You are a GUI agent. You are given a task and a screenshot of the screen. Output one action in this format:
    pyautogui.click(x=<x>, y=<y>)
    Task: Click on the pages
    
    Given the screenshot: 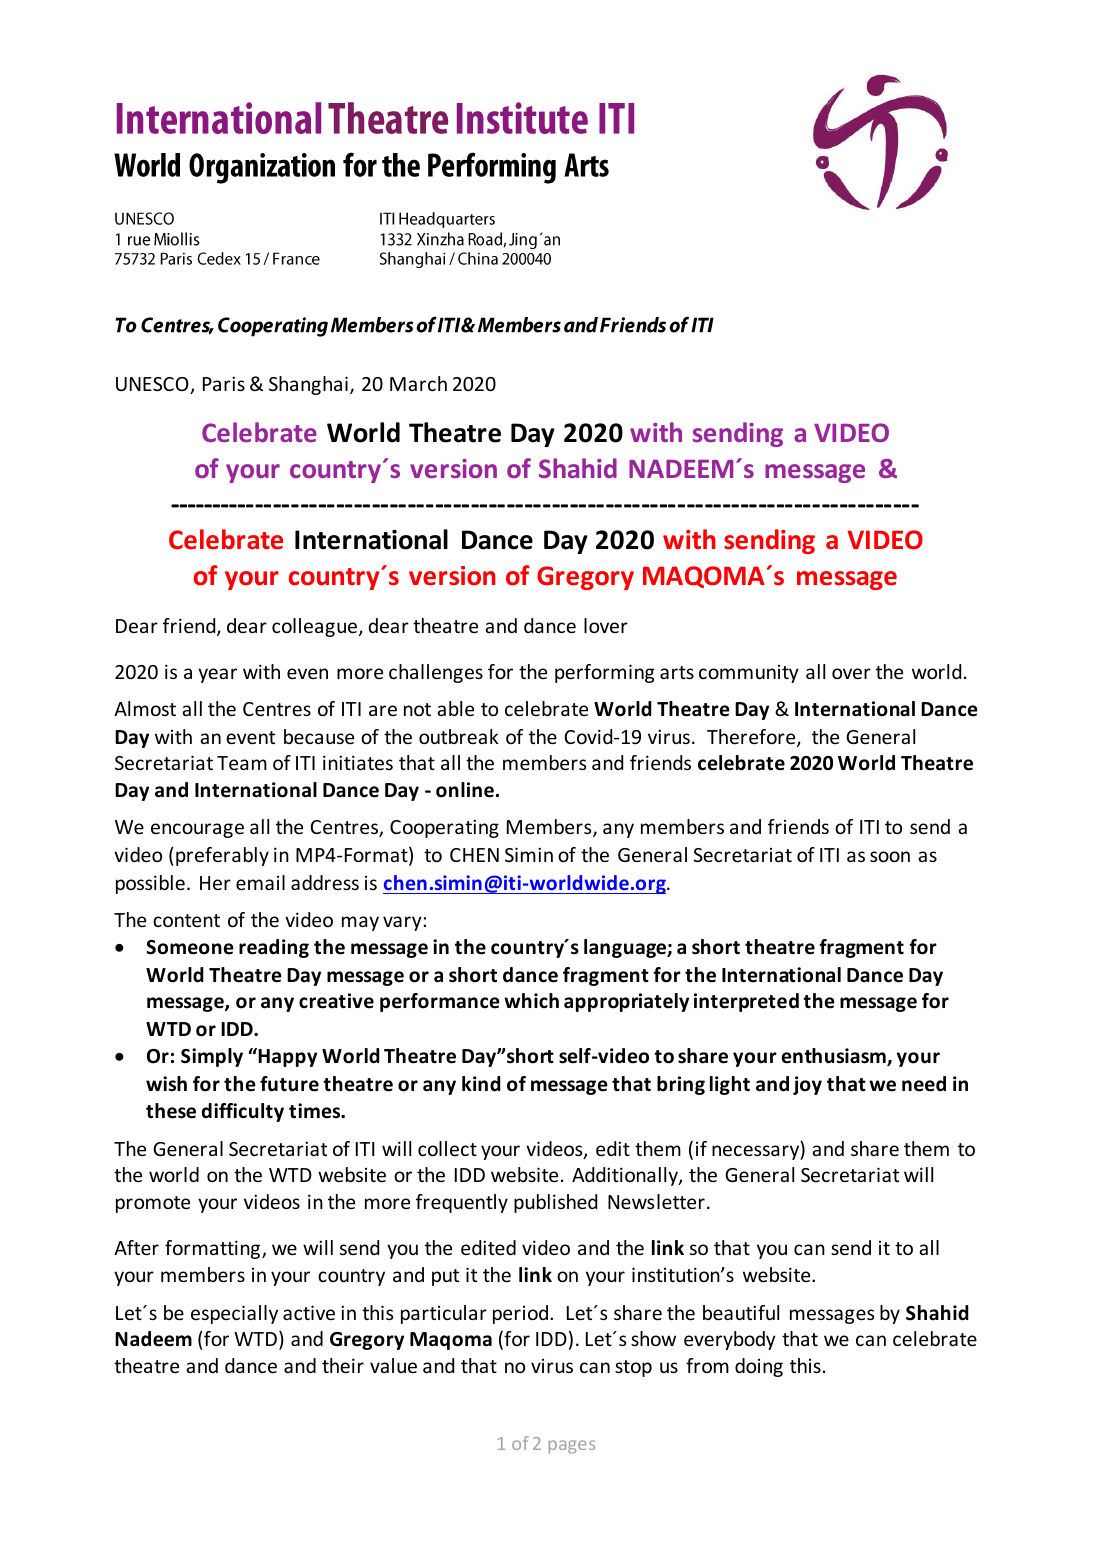 What is the action you would take?
    pyautogui.click(x=572, y=1447)
